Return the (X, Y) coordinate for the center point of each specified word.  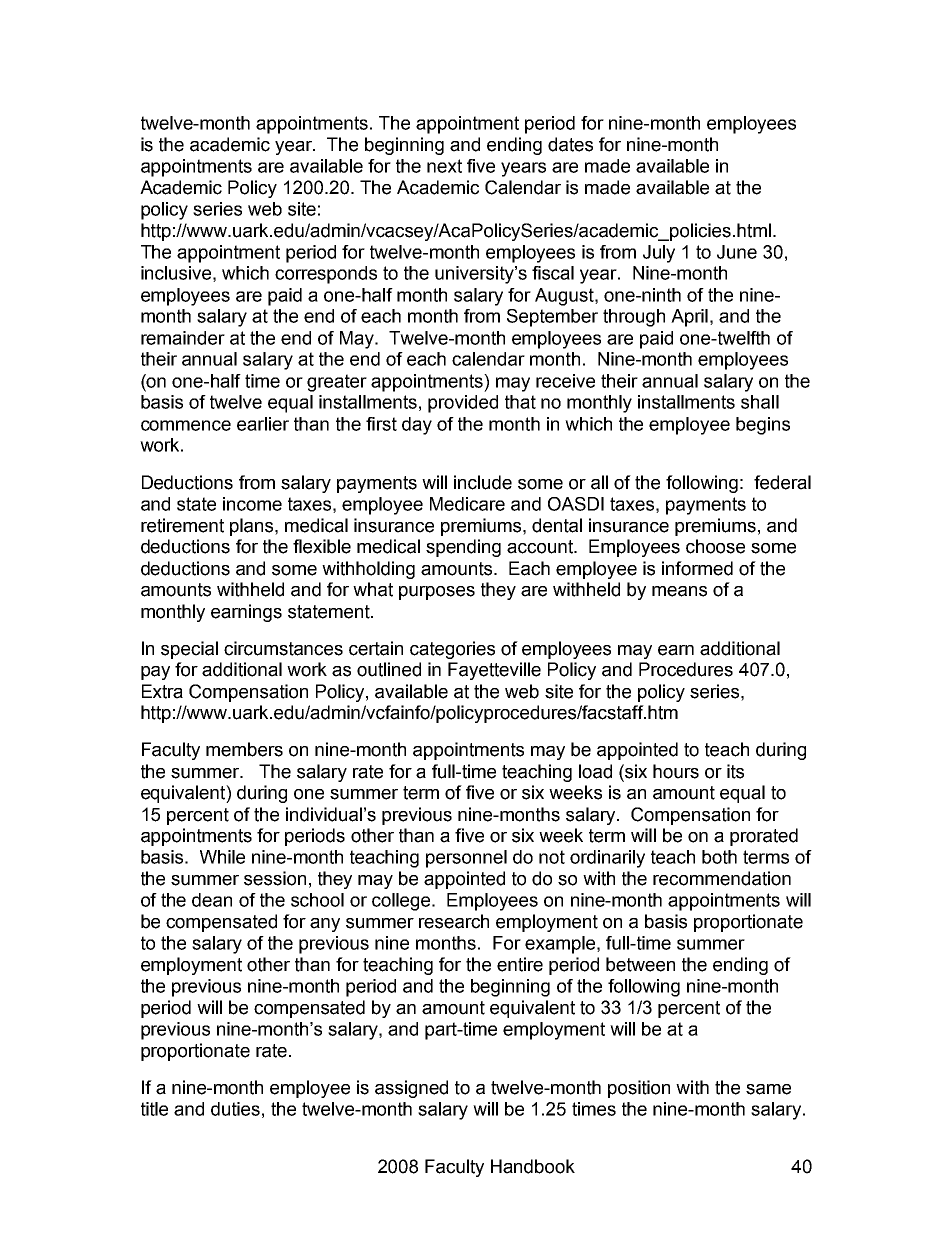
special (189, 650)
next (444, 166)
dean (212, 900)
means (679, 591)
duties (235, 1109)
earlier (263, 424)
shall (760, 402)
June (737, 252)
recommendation (722, 878)
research (454, 921)
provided (463, 404)
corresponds (326, 275)
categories (452, 650)
